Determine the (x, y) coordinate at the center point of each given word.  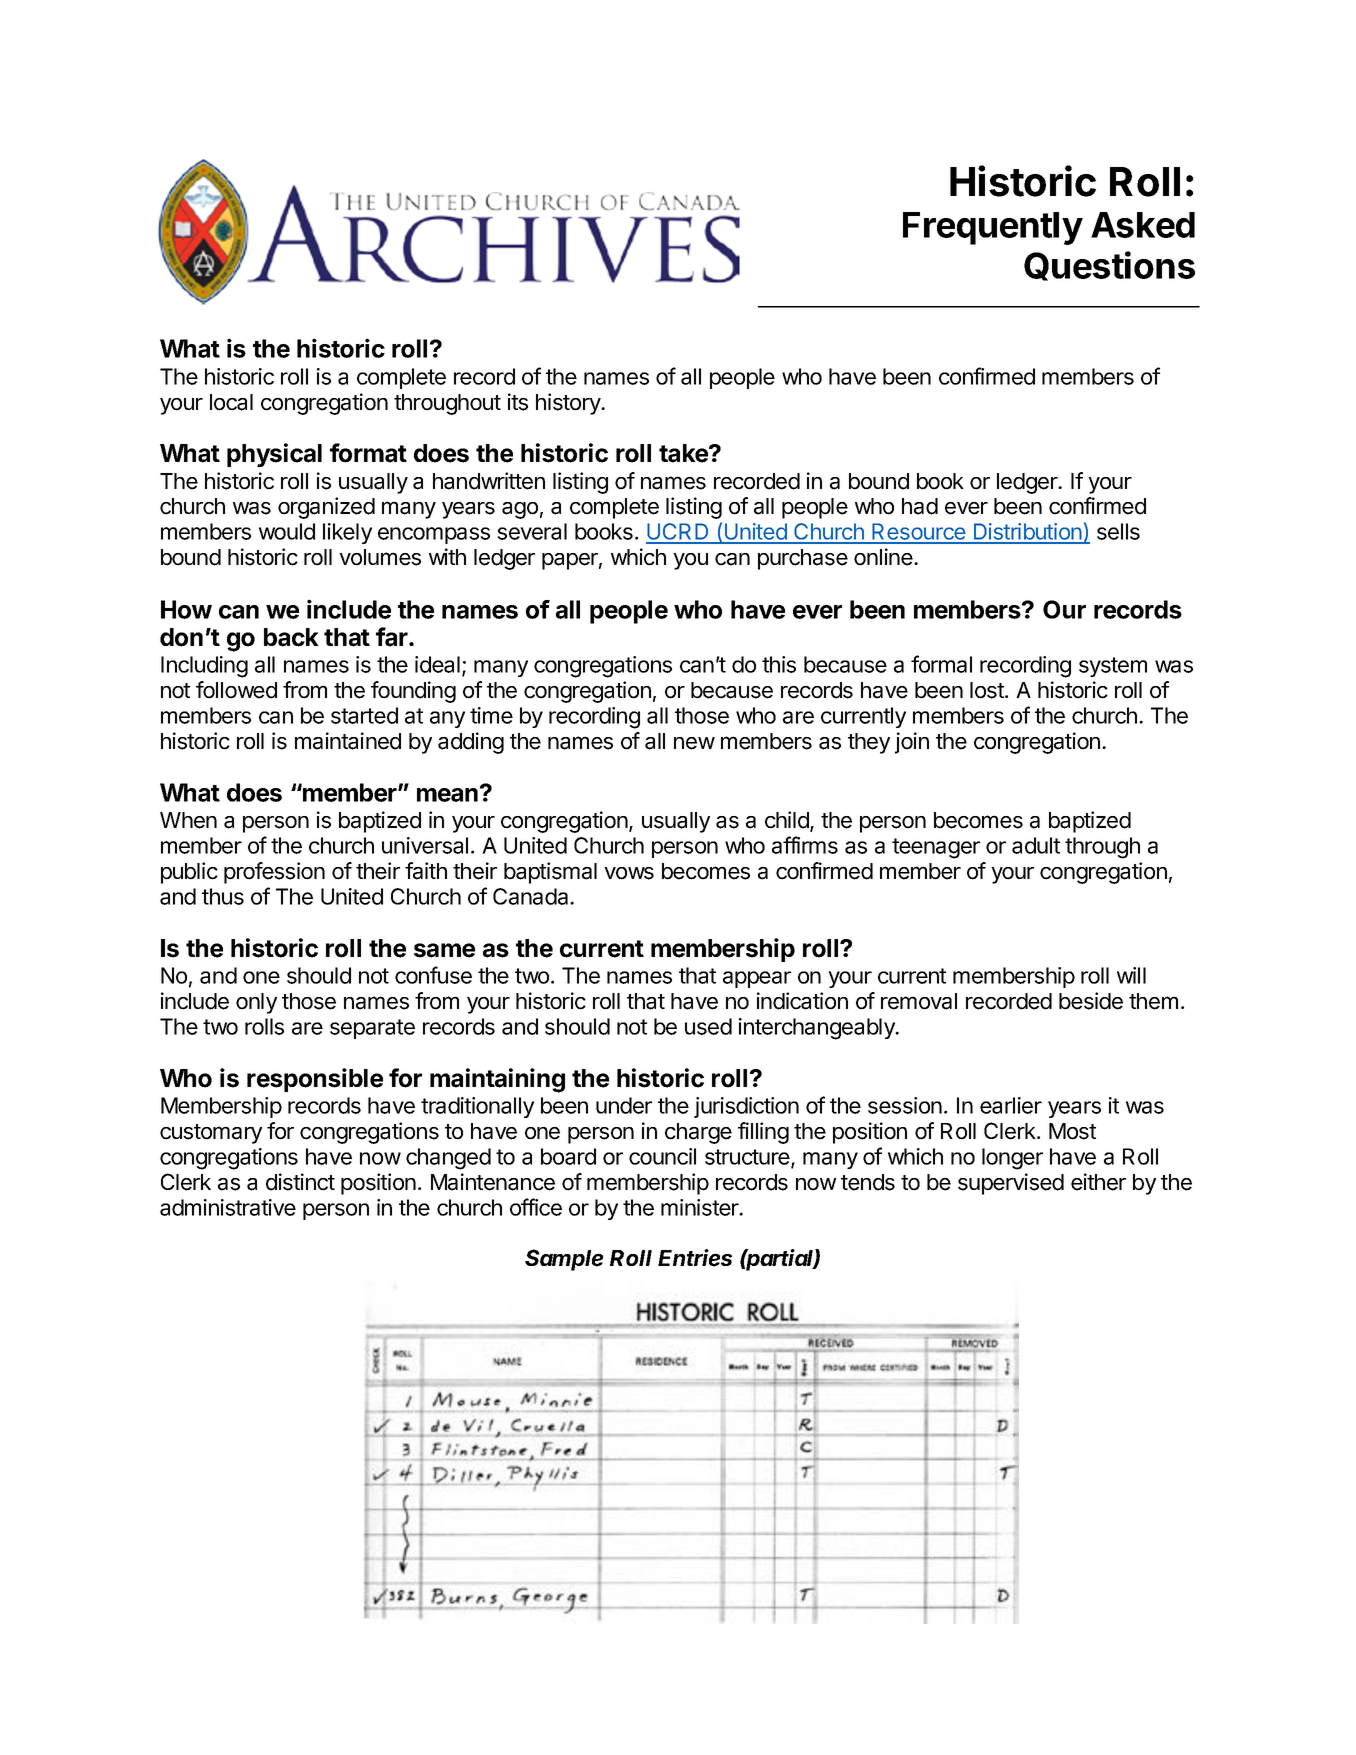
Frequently (993, 228)
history (569, 404)
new (694, 743)
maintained (348, 741)
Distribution (1027, 533)
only (256, 1003)
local (231, 402)
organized (326, 508)
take (684, 453)
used (708, 1026)
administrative (228, 1207)
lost (988, 690)
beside (1091, 1001)
